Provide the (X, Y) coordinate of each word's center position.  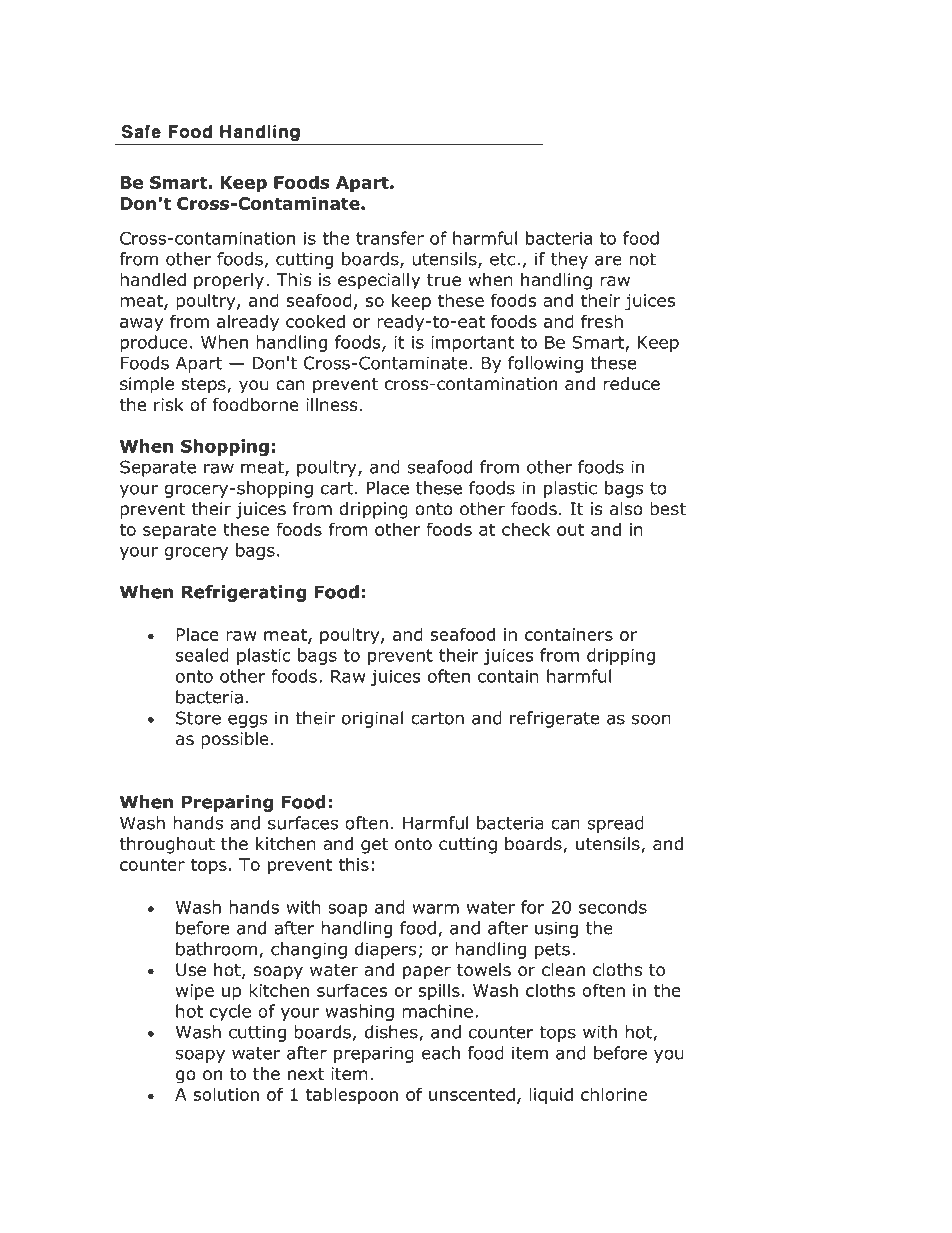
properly (229, 281)
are (608, 260)
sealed (202, 655)
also (626, 509)
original (372, 719)
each (441, 1053)
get (374, 846)
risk (169, 404)
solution (226, 1094)
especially (379, 281)
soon (651, 719)
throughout (167, 845)
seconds (613, 907)
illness (332, 405)
